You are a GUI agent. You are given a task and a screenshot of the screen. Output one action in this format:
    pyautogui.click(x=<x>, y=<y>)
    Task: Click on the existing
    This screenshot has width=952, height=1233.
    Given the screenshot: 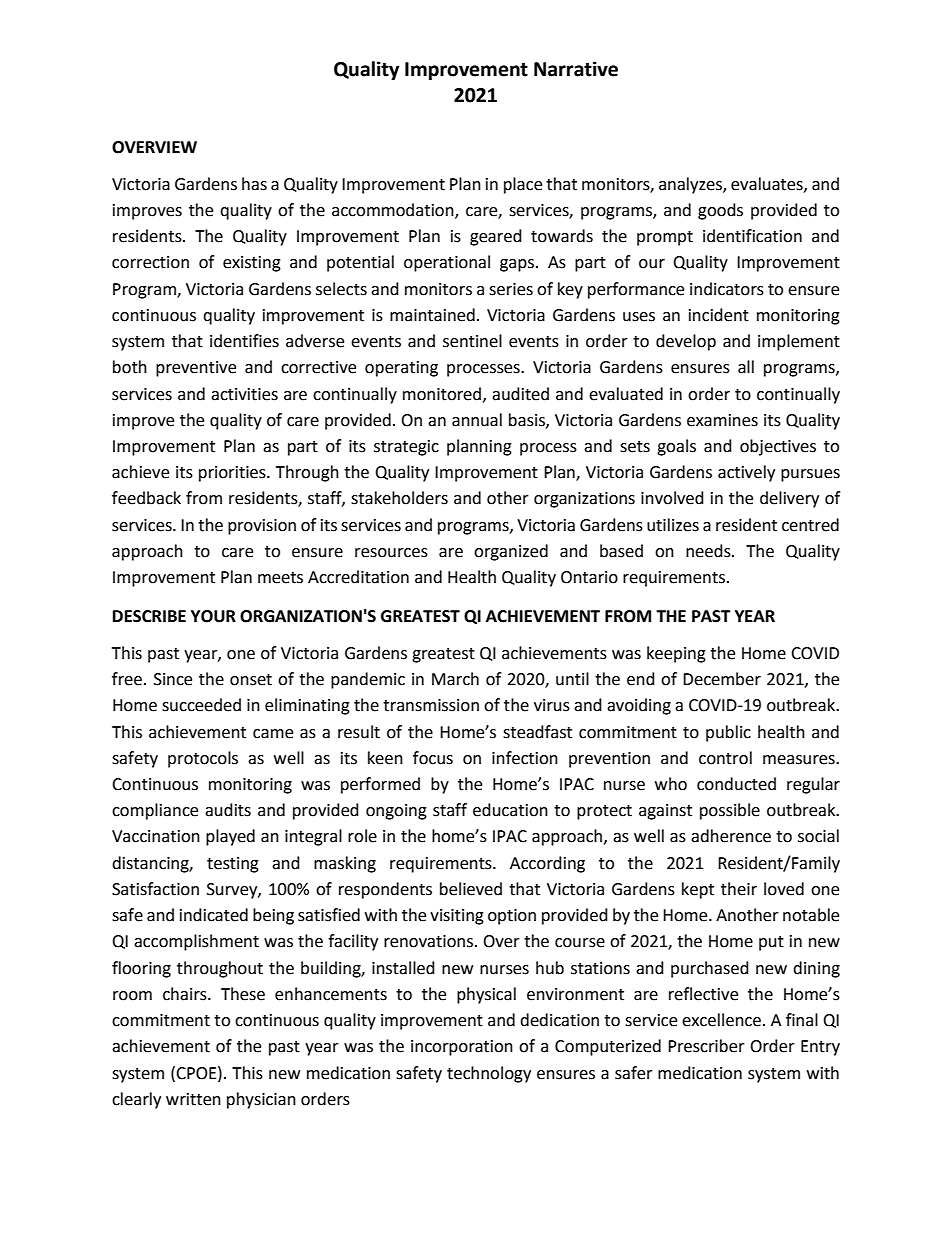 What is the action you would take?
    pyautogui.click(x=252, y=264)
